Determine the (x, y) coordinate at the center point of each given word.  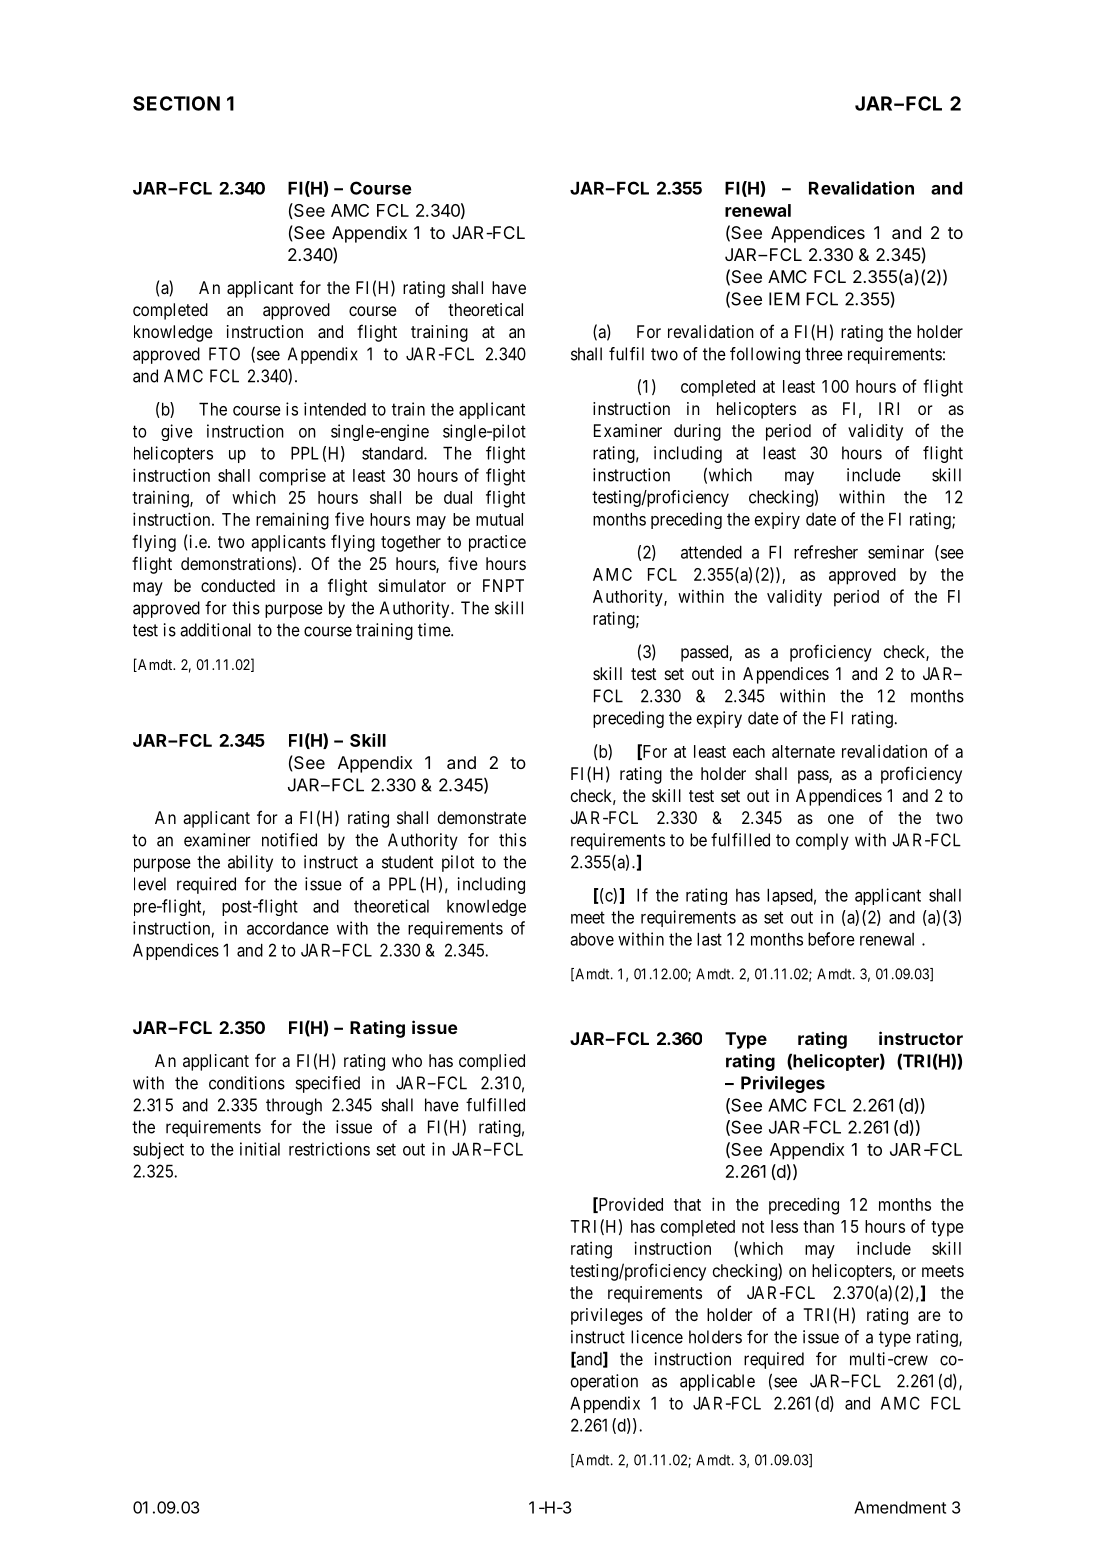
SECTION (176, 103)
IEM (784, 299)
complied (492, 1062)
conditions (247, 1083)
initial (260, 1149)
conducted (238, 585)
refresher (826, 552)
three (824, 354)
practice (497, 543)
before (831, 939)
